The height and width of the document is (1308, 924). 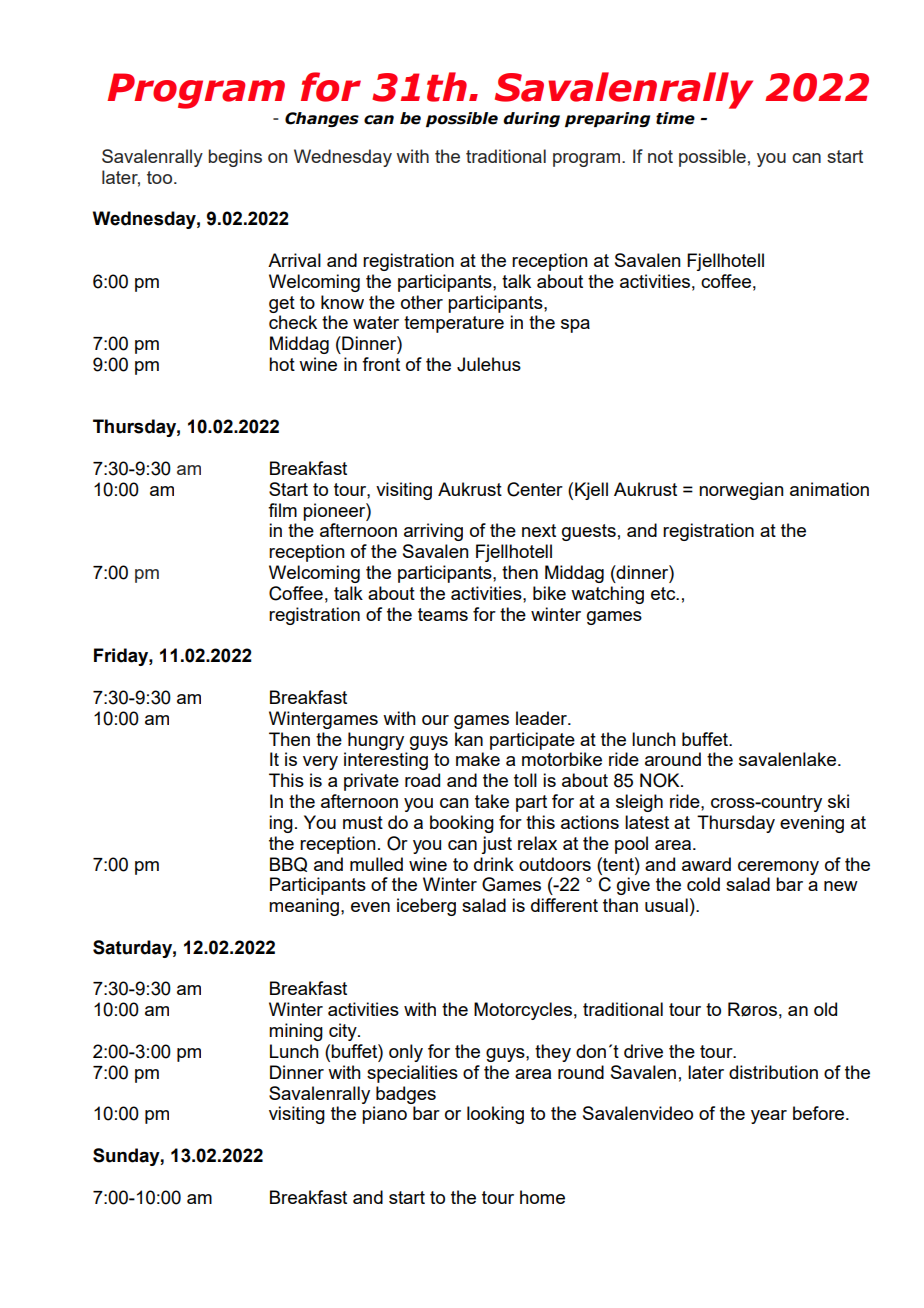 I want to click on time, so click(x=675, y=118).
